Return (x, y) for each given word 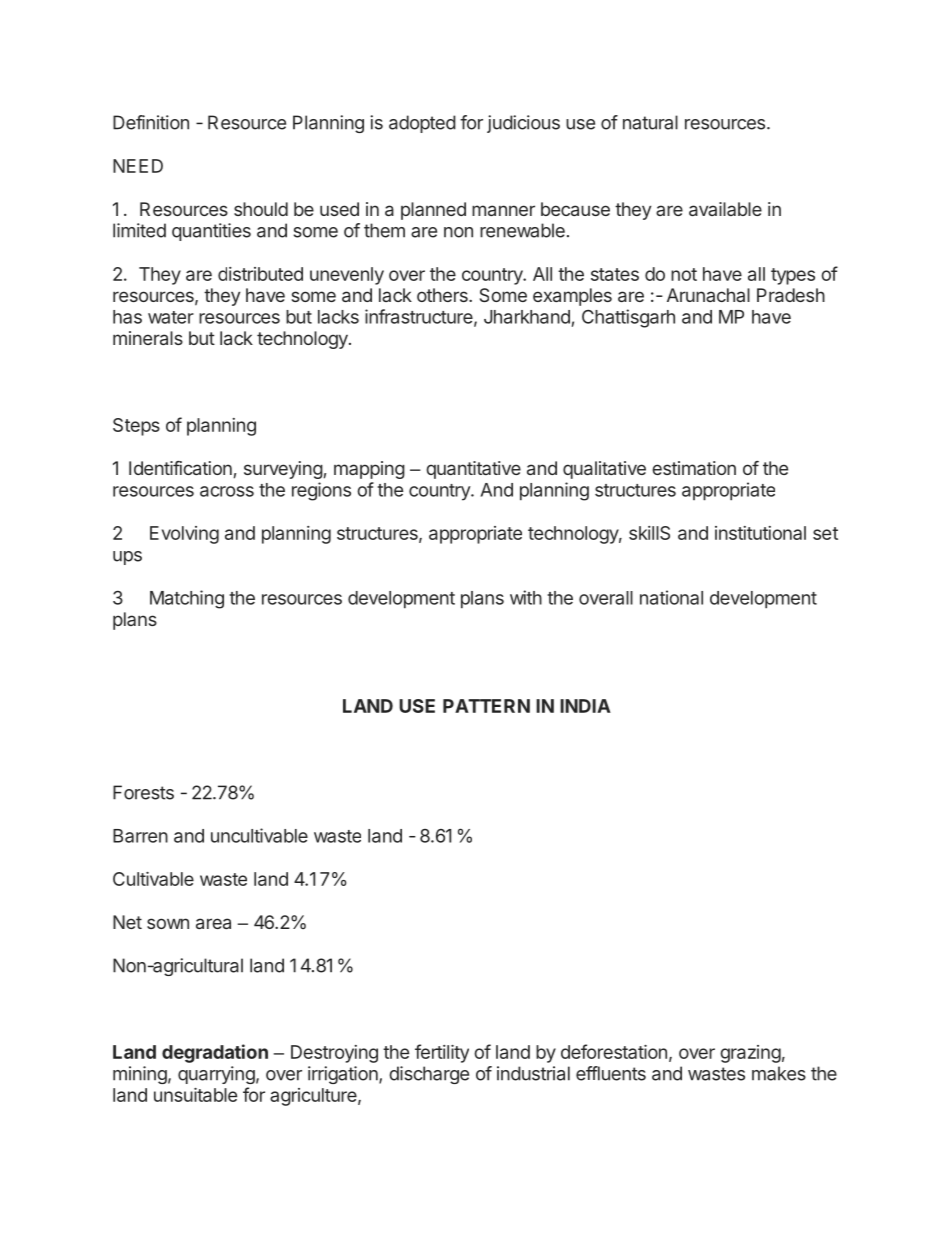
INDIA (585, 706)
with (526, 597)
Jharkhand (527, 317)
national (671, 597)
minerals (148, 338)
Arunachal (708, 295)
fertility (442, 1053)
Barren (140, 836)
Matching (187, 599)
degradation (215, 1053)
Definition (151, 122)
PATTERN (486, 706)
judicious (523, 124)
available (725, 209)
